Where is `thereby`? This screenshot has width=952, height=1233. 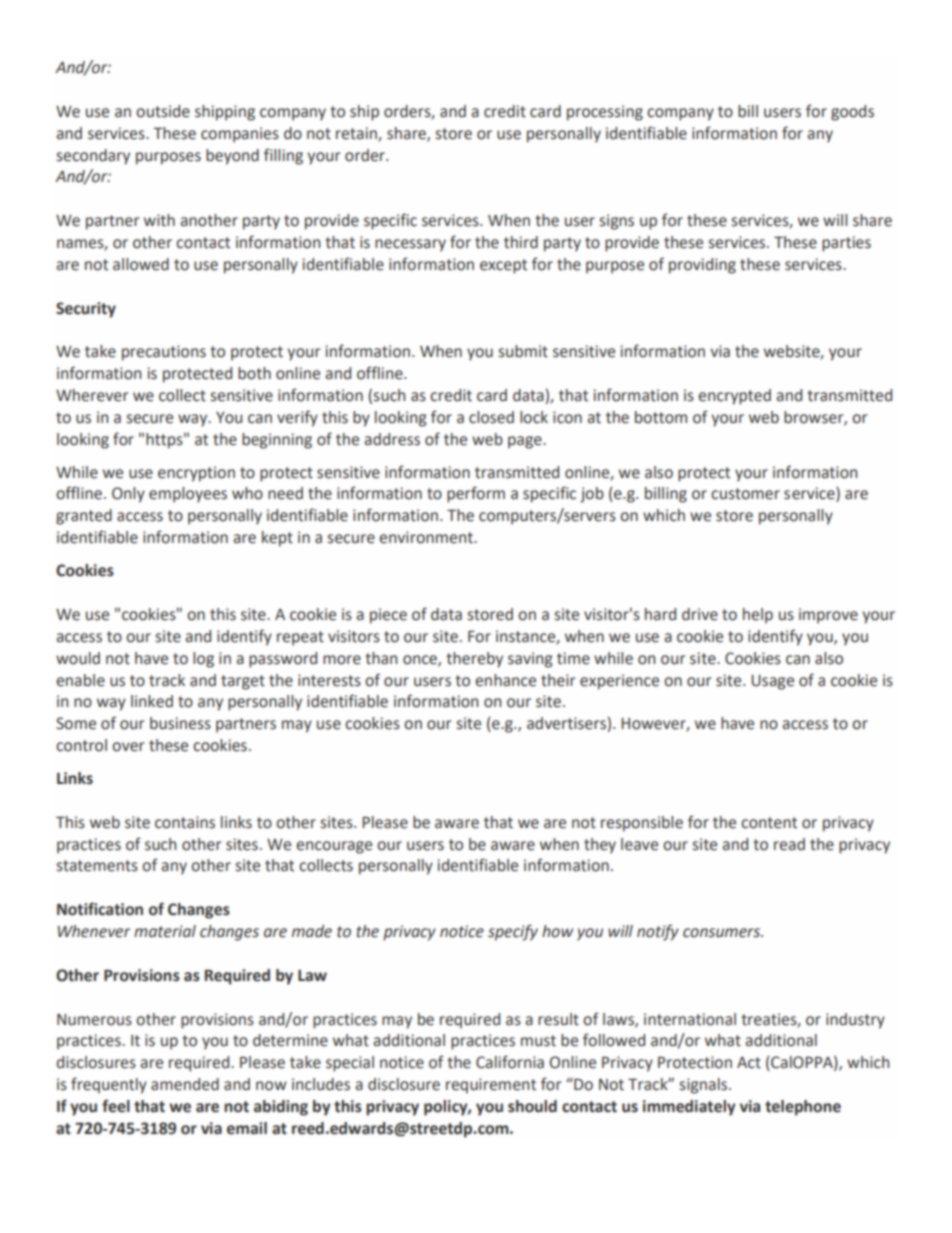 thereby is located at coordinates (474, 660).
